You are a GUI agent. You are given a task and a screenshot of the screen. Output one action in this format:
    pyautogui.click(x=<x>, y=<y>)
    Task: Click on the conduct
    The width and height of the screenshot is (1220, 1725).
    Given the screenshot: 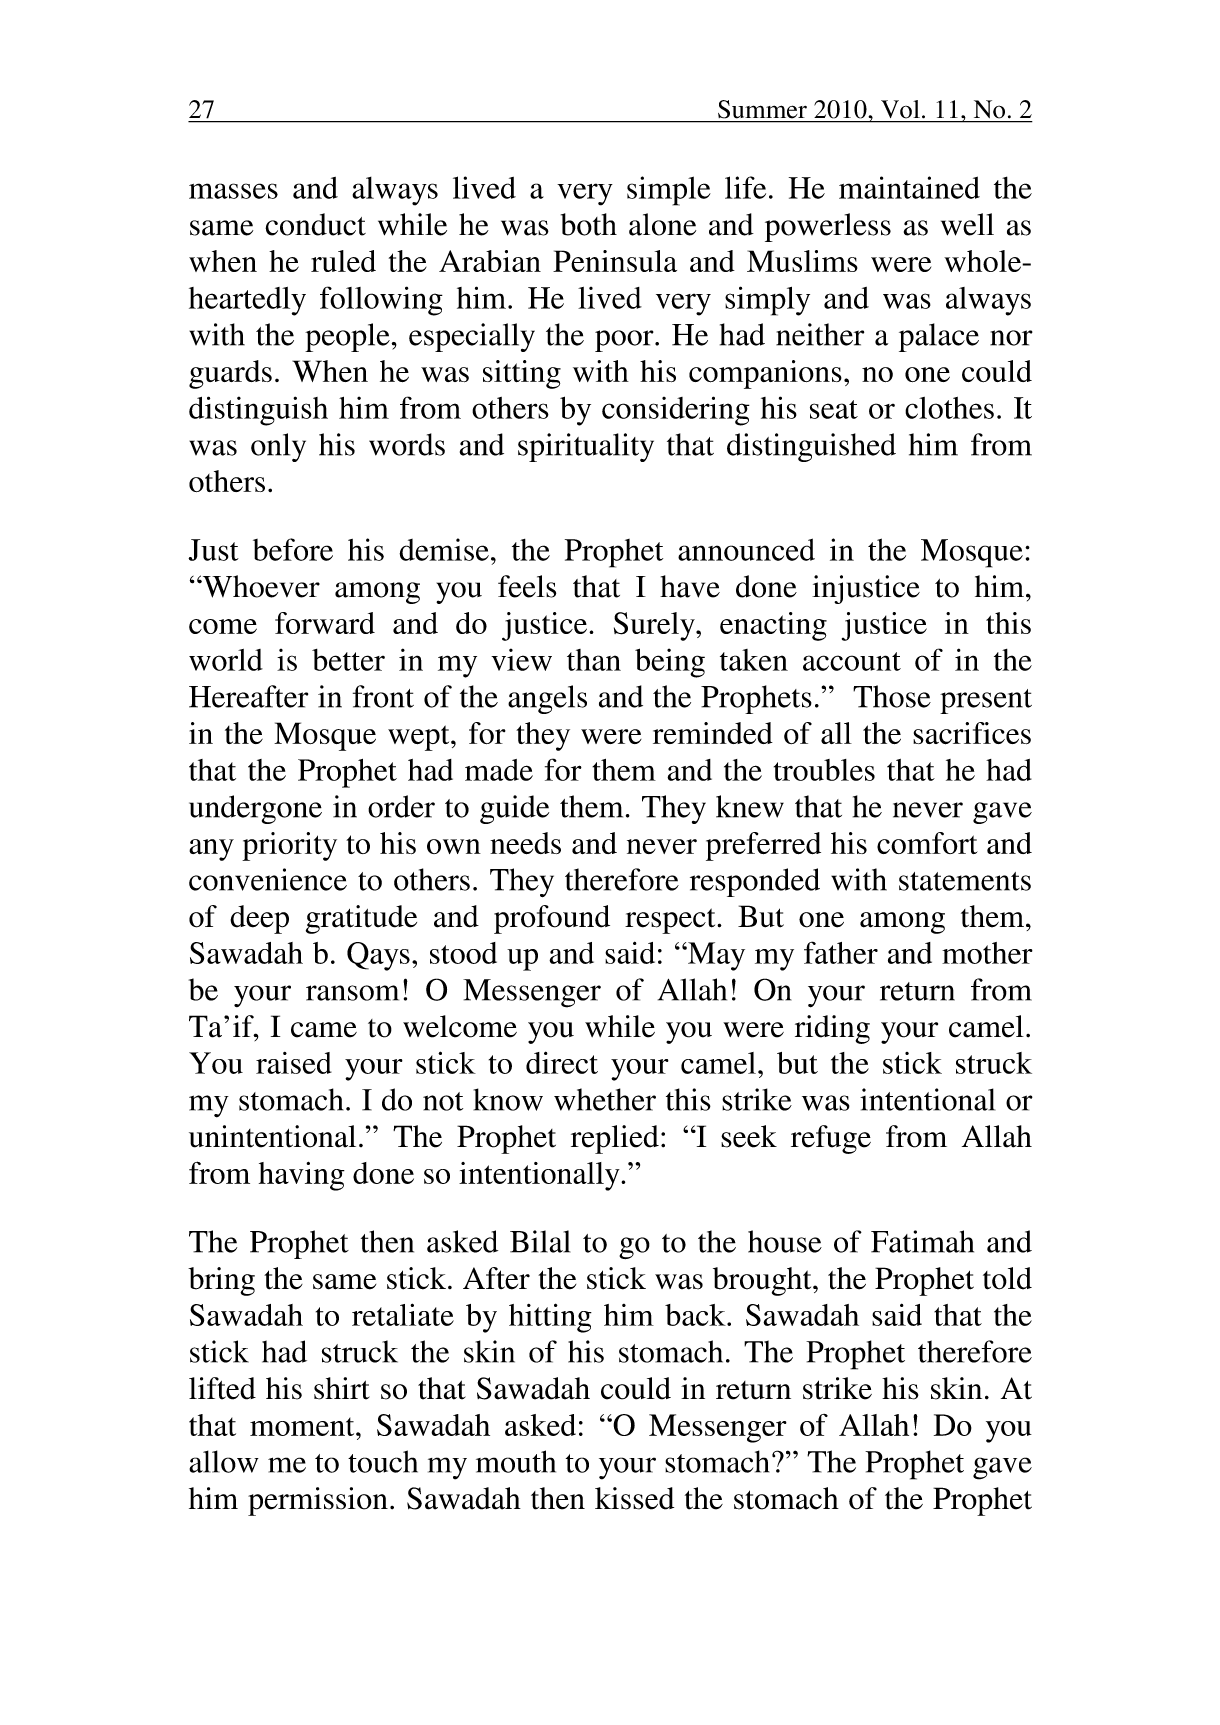 What is the action you would take?
    pyautogui.click(x=315, y=224)
